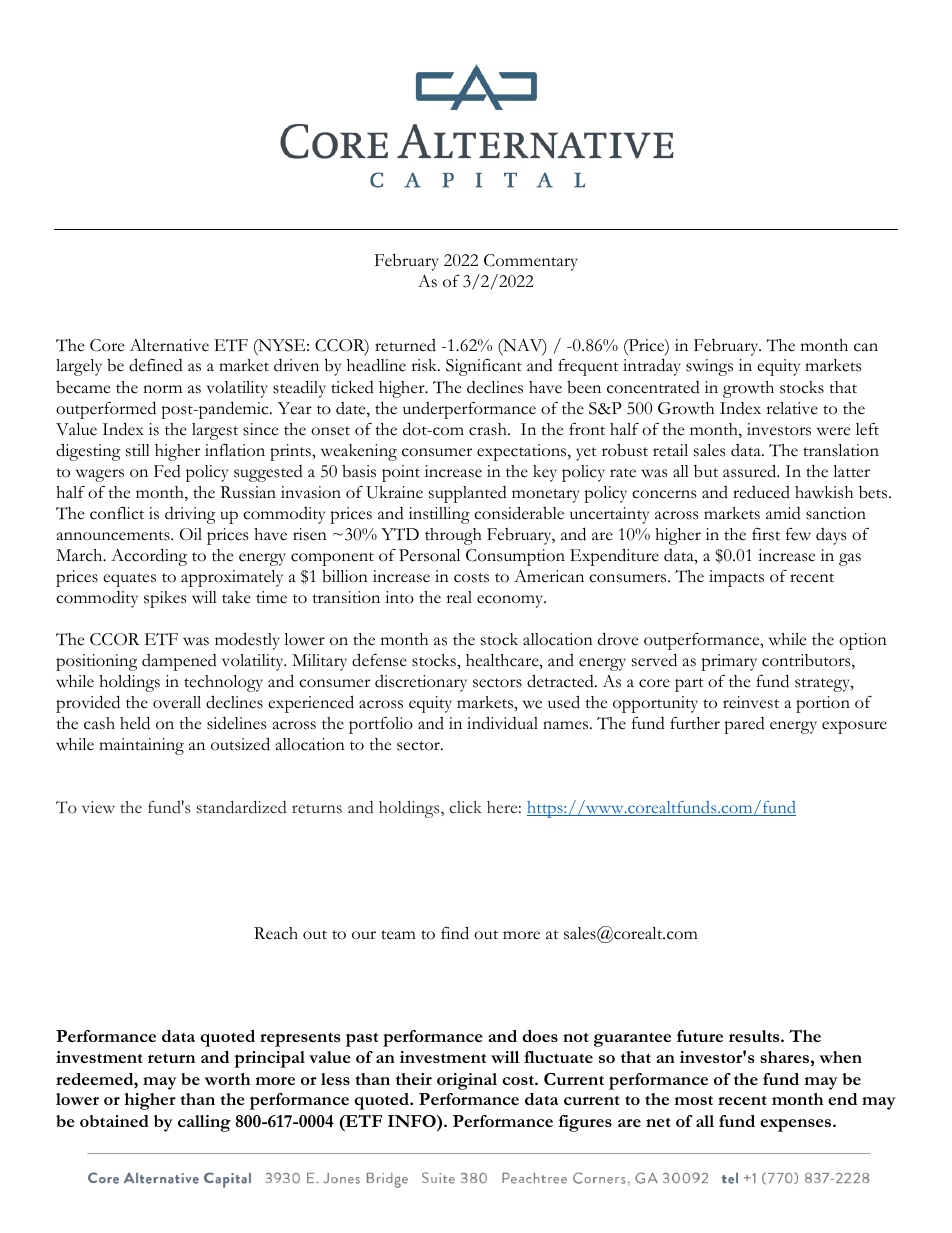  Describe the element at coordinates (169, 345) in the page. I see `Alternative` at that location.
